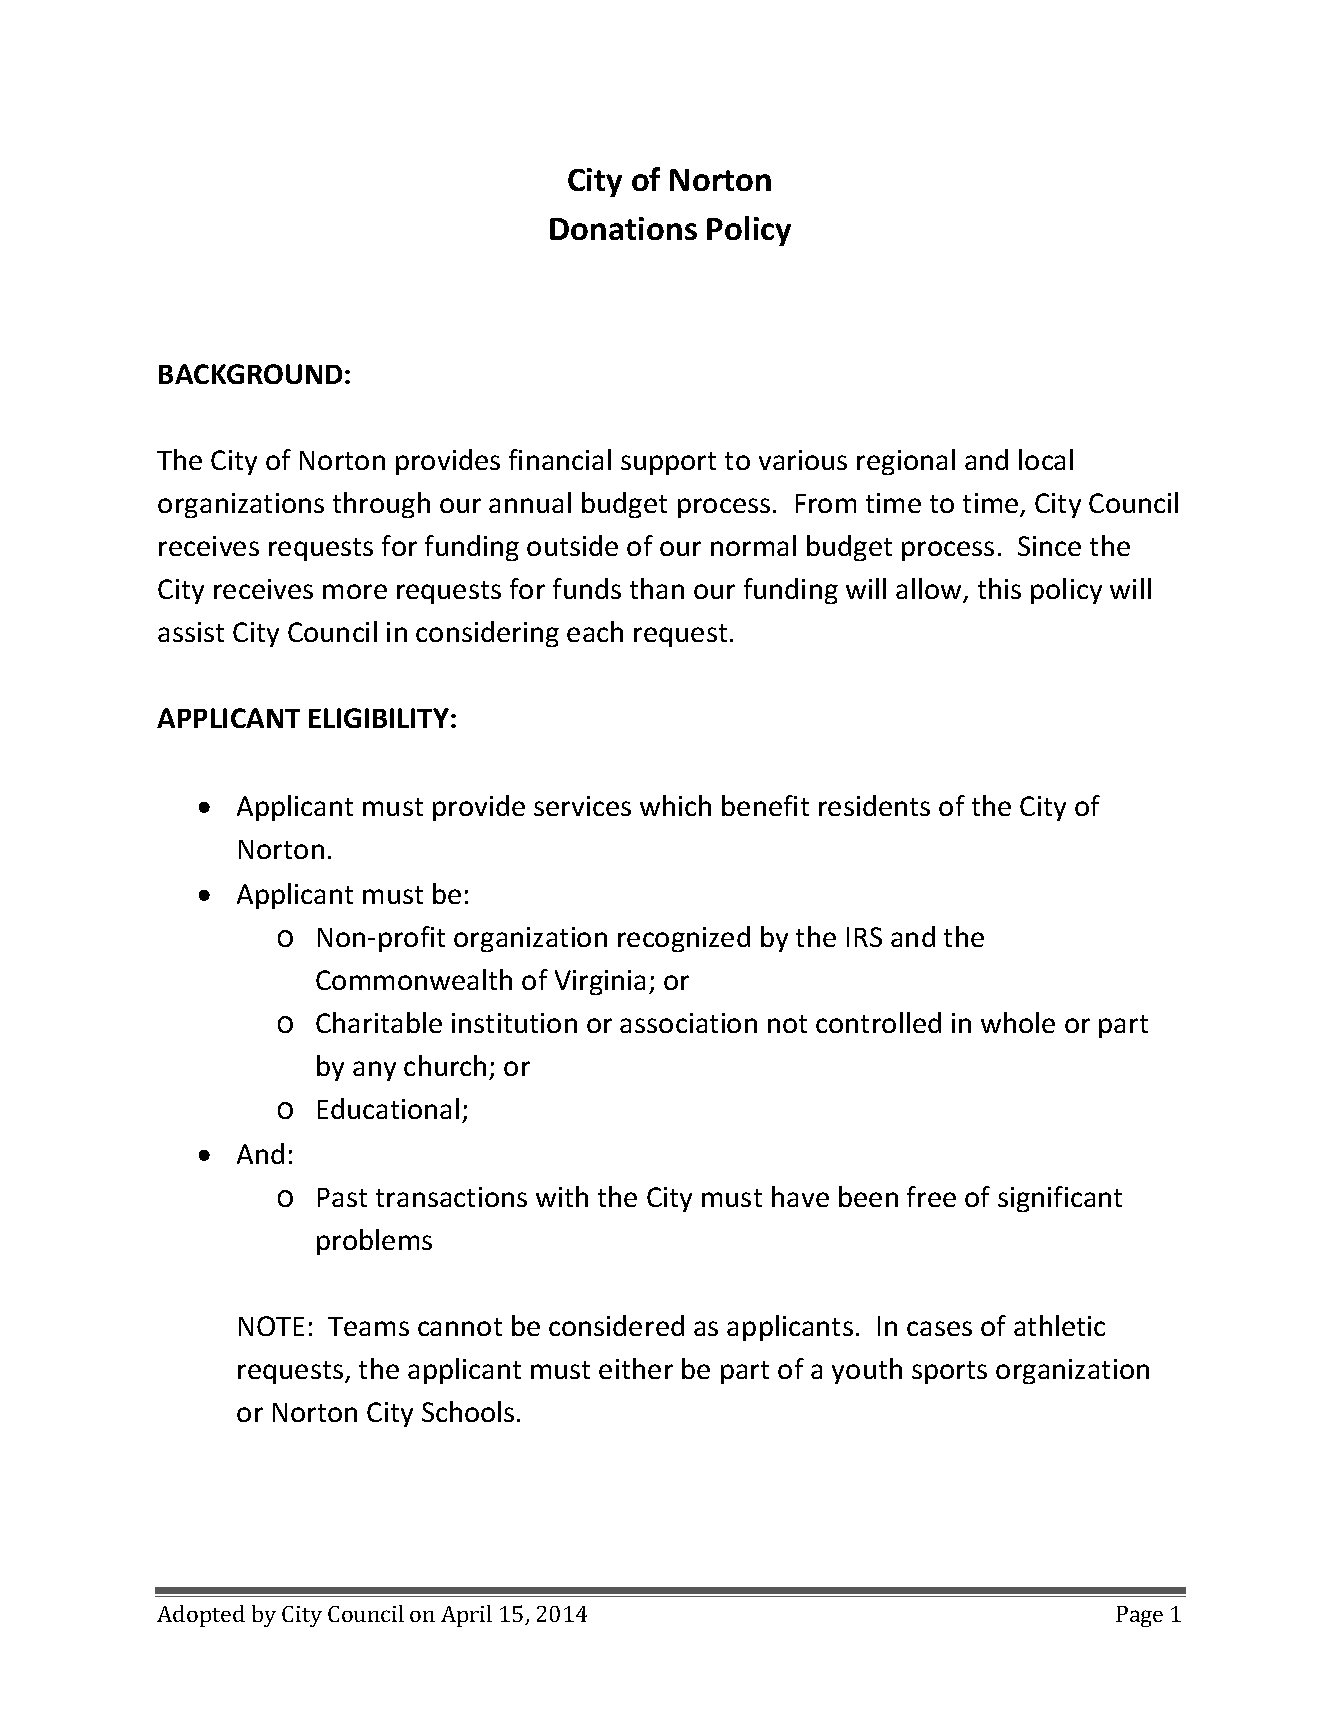 The height and width of the image is (1736, 1341). I want to click on Donations, so click(623, 228).
